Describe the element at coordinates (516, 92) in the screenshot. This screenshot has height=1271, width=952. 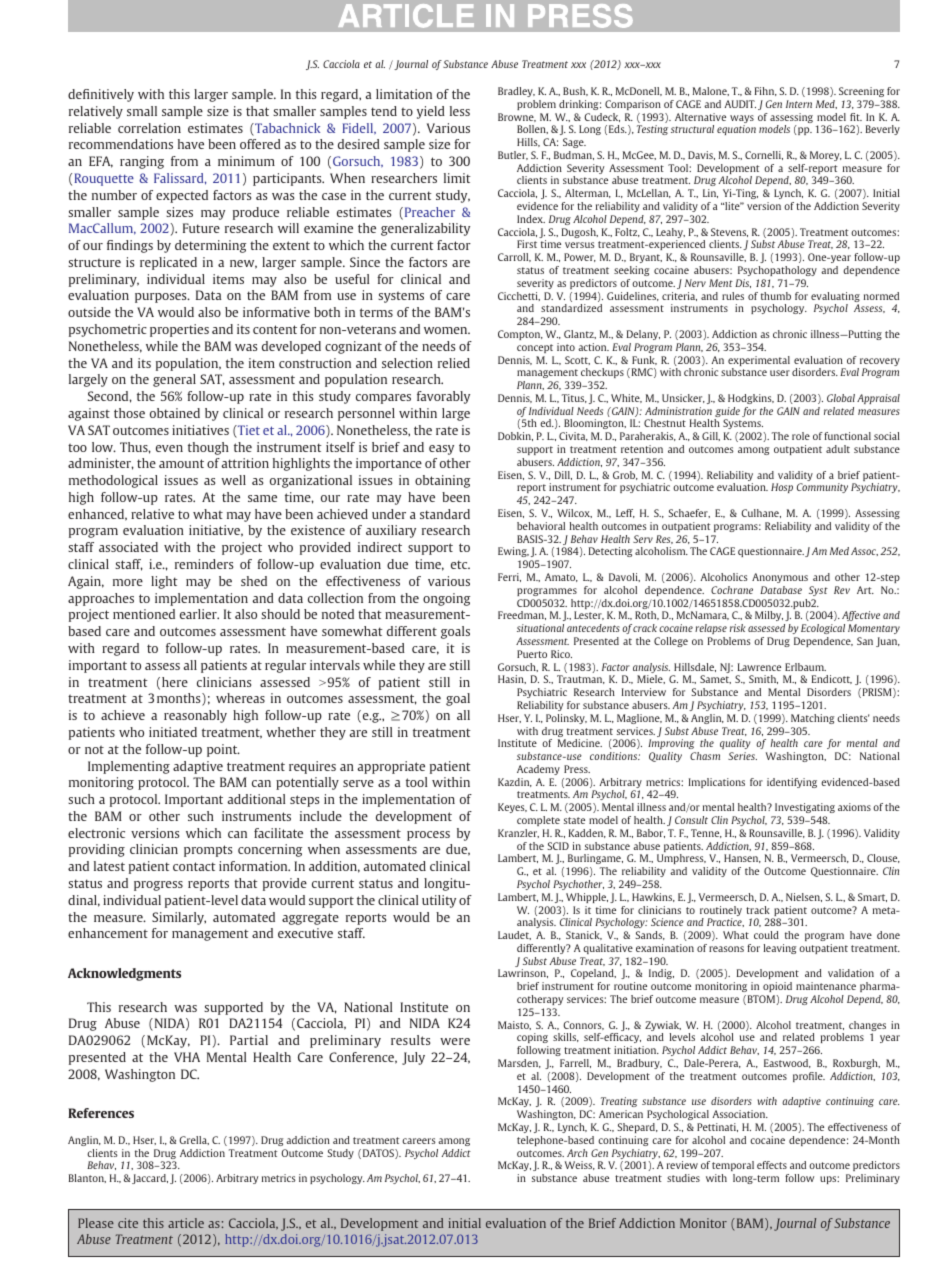
I see `Bradley` at that location.
